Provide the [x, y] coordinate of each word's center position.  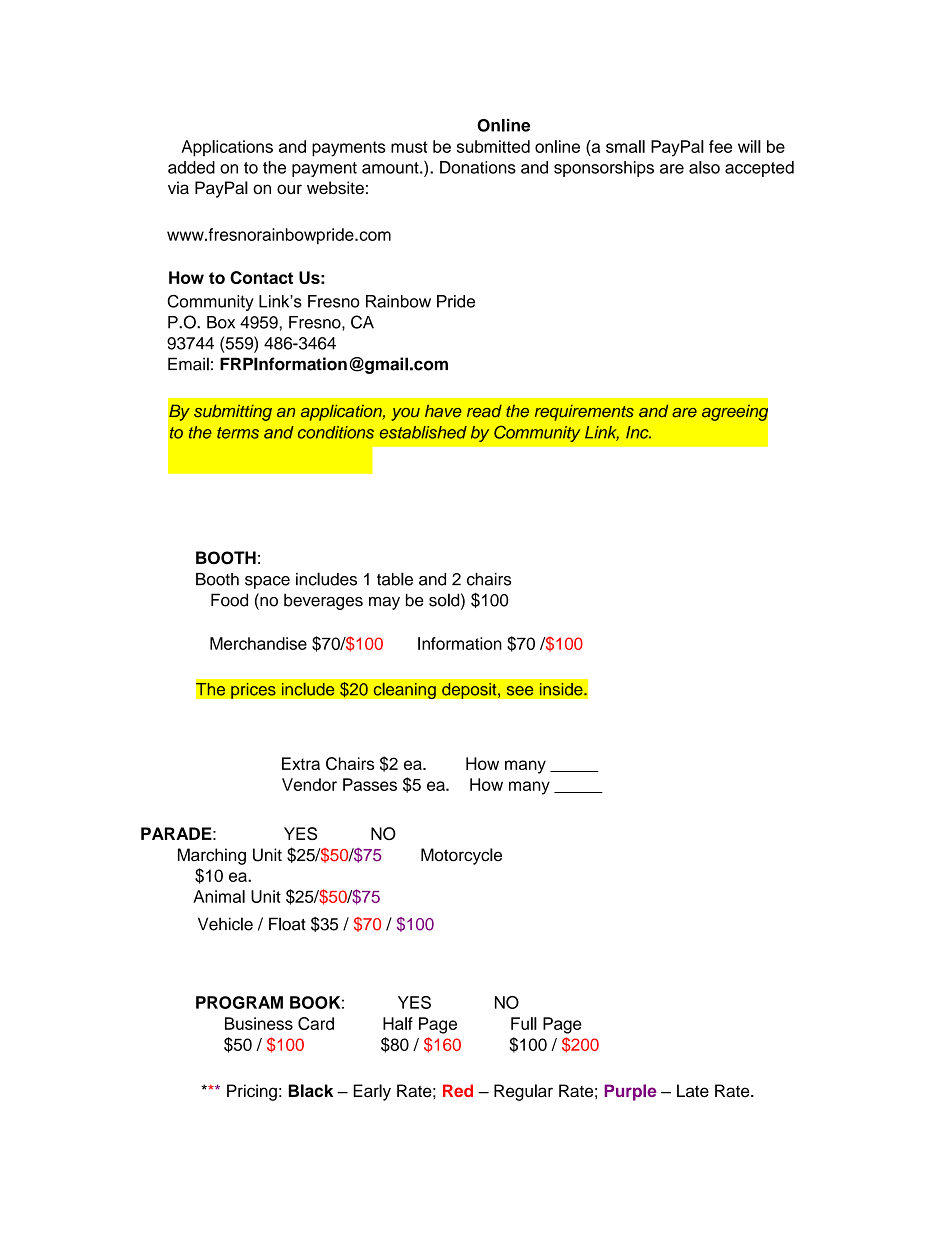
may [384, 603]
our [289, 189]
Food [229, 600]
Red [458, 1090]
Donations [478, 167]
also [704, 167]
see [520, 691]
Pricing [252, 1092]
